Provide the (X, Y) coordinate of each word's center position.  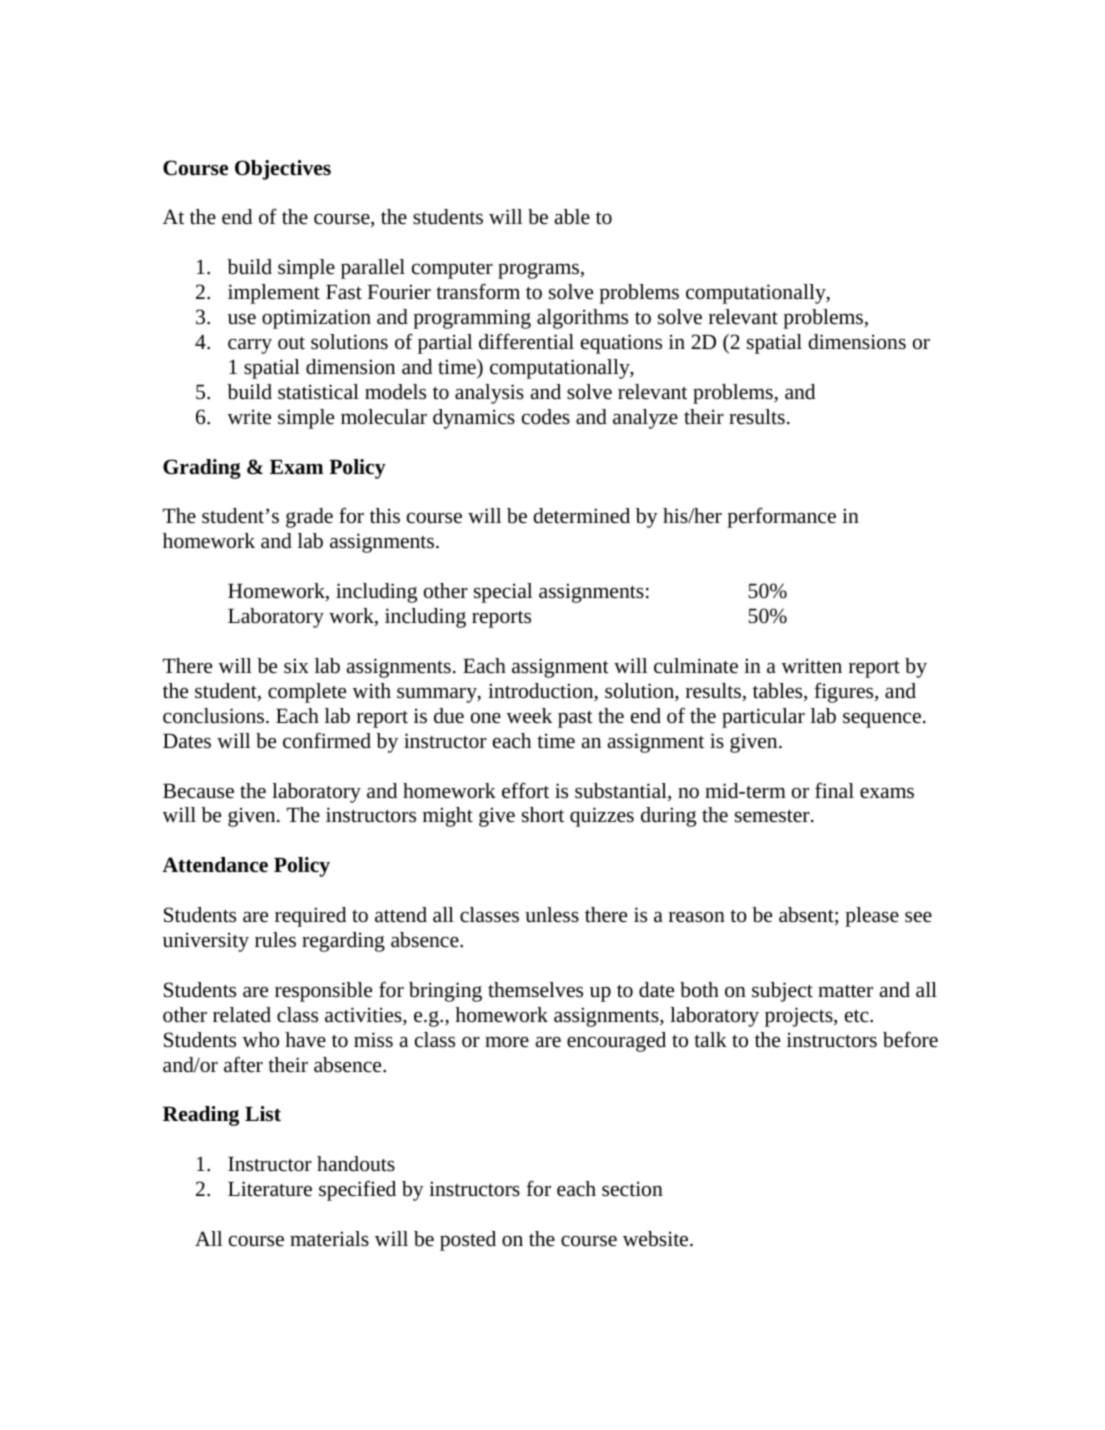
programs (539, 271)
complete (307, 693)
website (657, 1239)
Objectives (283, 170)
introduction (542, 692)
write (249, 417)
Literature (270, 1189)
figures (845, 692)
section (632, 1189)
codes (546, 417)
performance (781, 517)
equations (621, 344)
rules (275, 940)
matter (845, 991)
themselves (535, 990)
